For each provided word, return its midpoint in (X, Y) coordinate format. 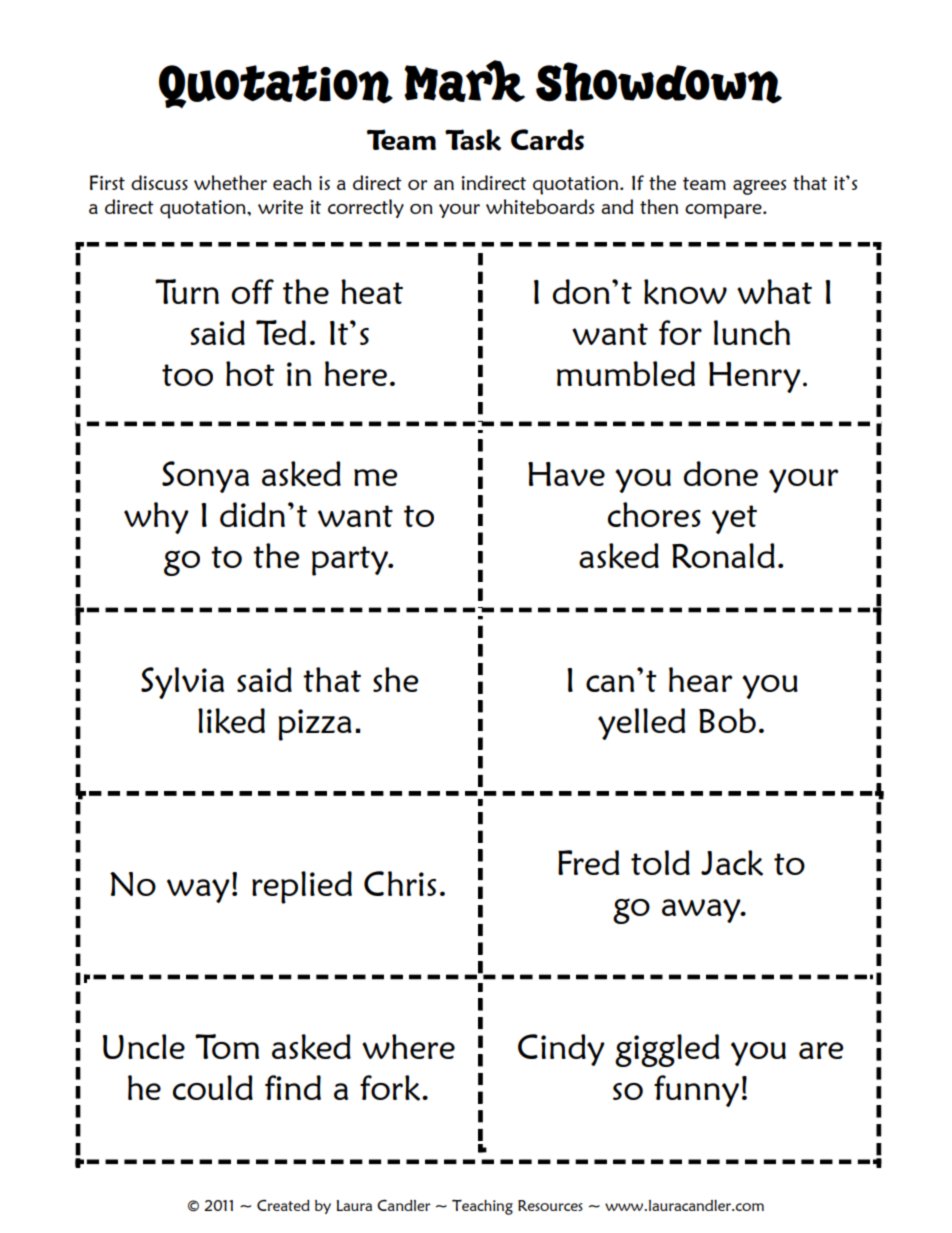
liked (231, 721)
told (660, 862)
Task (473, 140)
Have (566, 474)
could (213, 1087)
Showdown (659, 83)
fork (390, 1088)
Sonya (205, 477)
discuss (159, 182)
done (721, 473)
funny (696, 1091)
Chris (400, 883)
